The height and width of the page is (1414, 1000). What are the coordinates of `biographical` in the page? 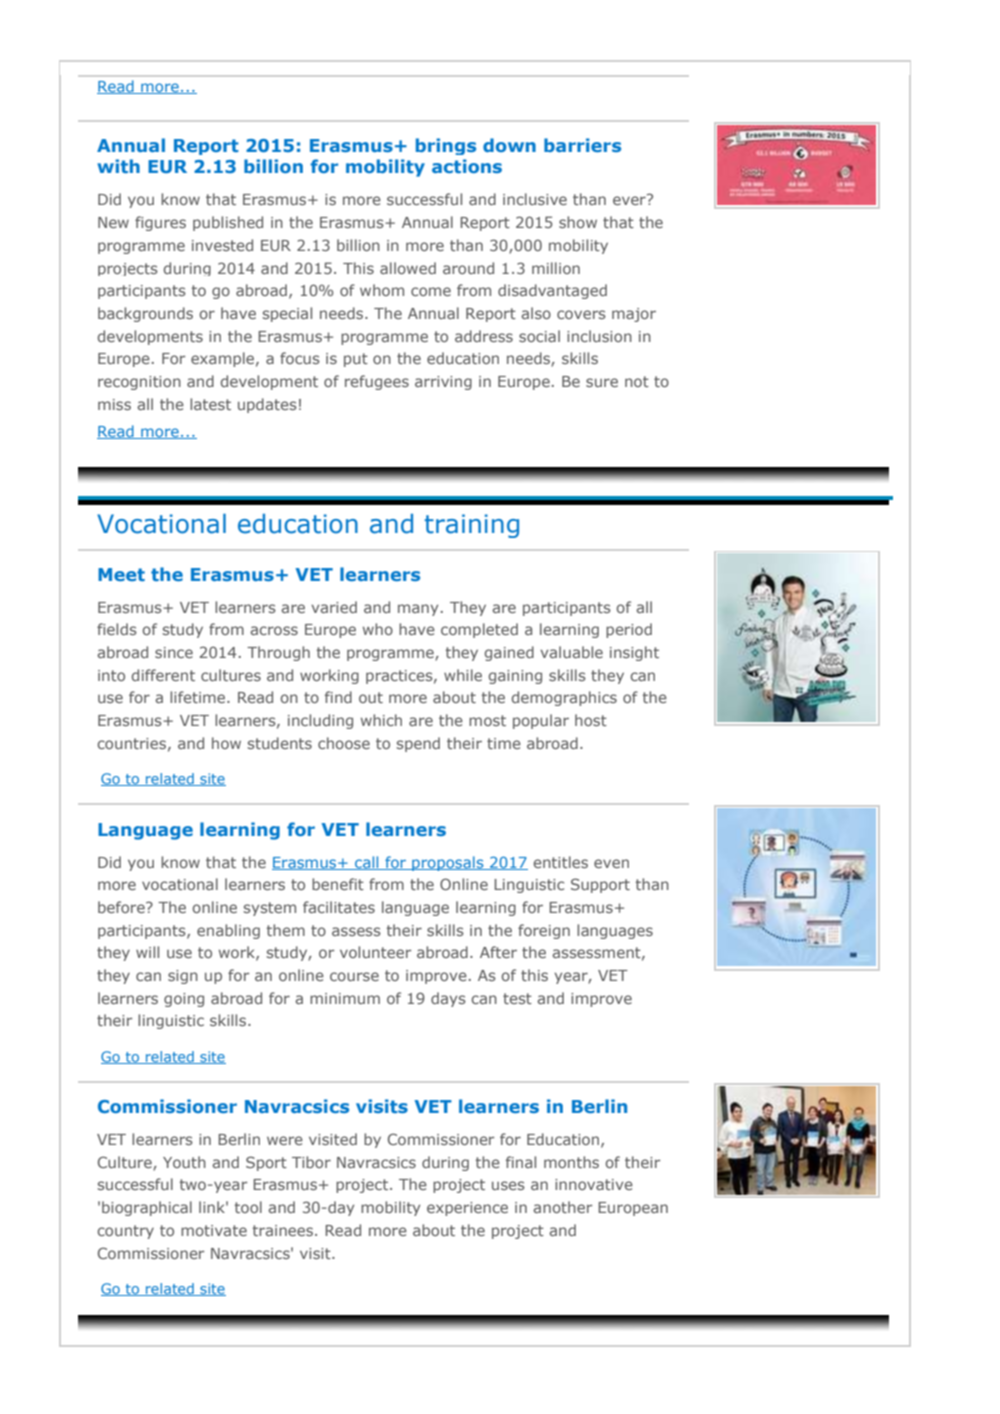 It's located at (147, 1208).
